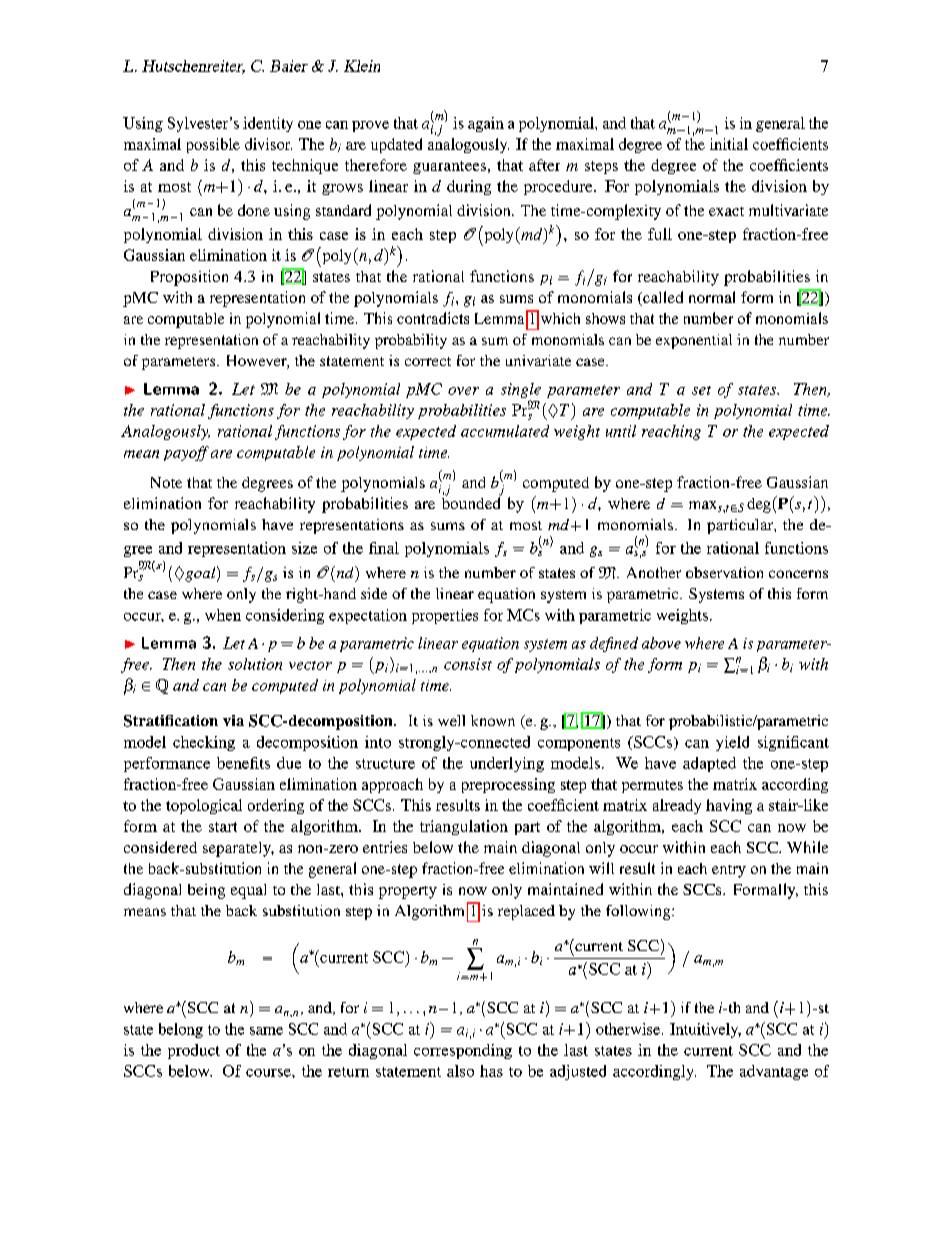  Describe the element at coordinates (464, 827) in the screenshot. I see `triangulation` at that location.
